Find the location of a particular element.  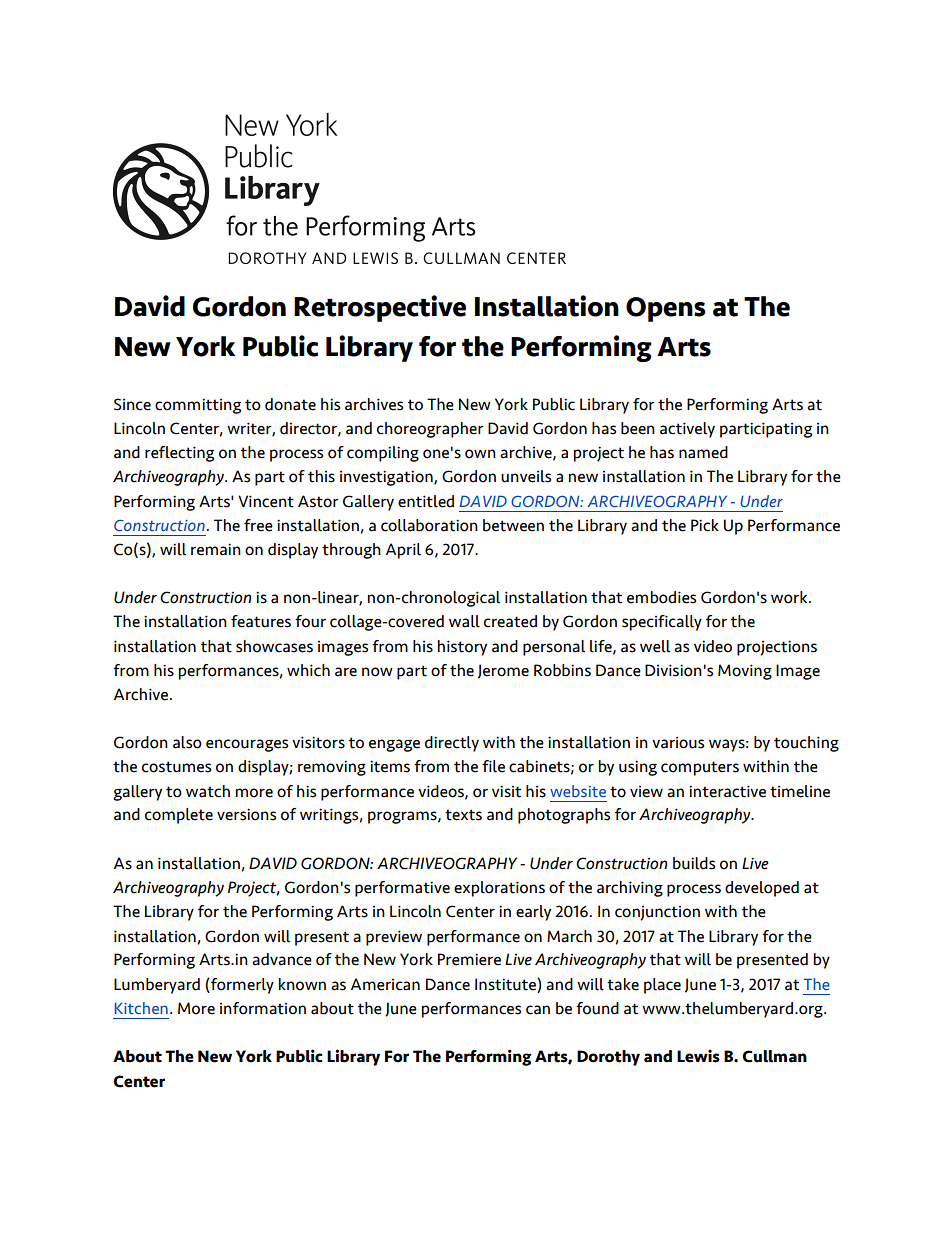

Opens is located at coordinates (666, 309).
